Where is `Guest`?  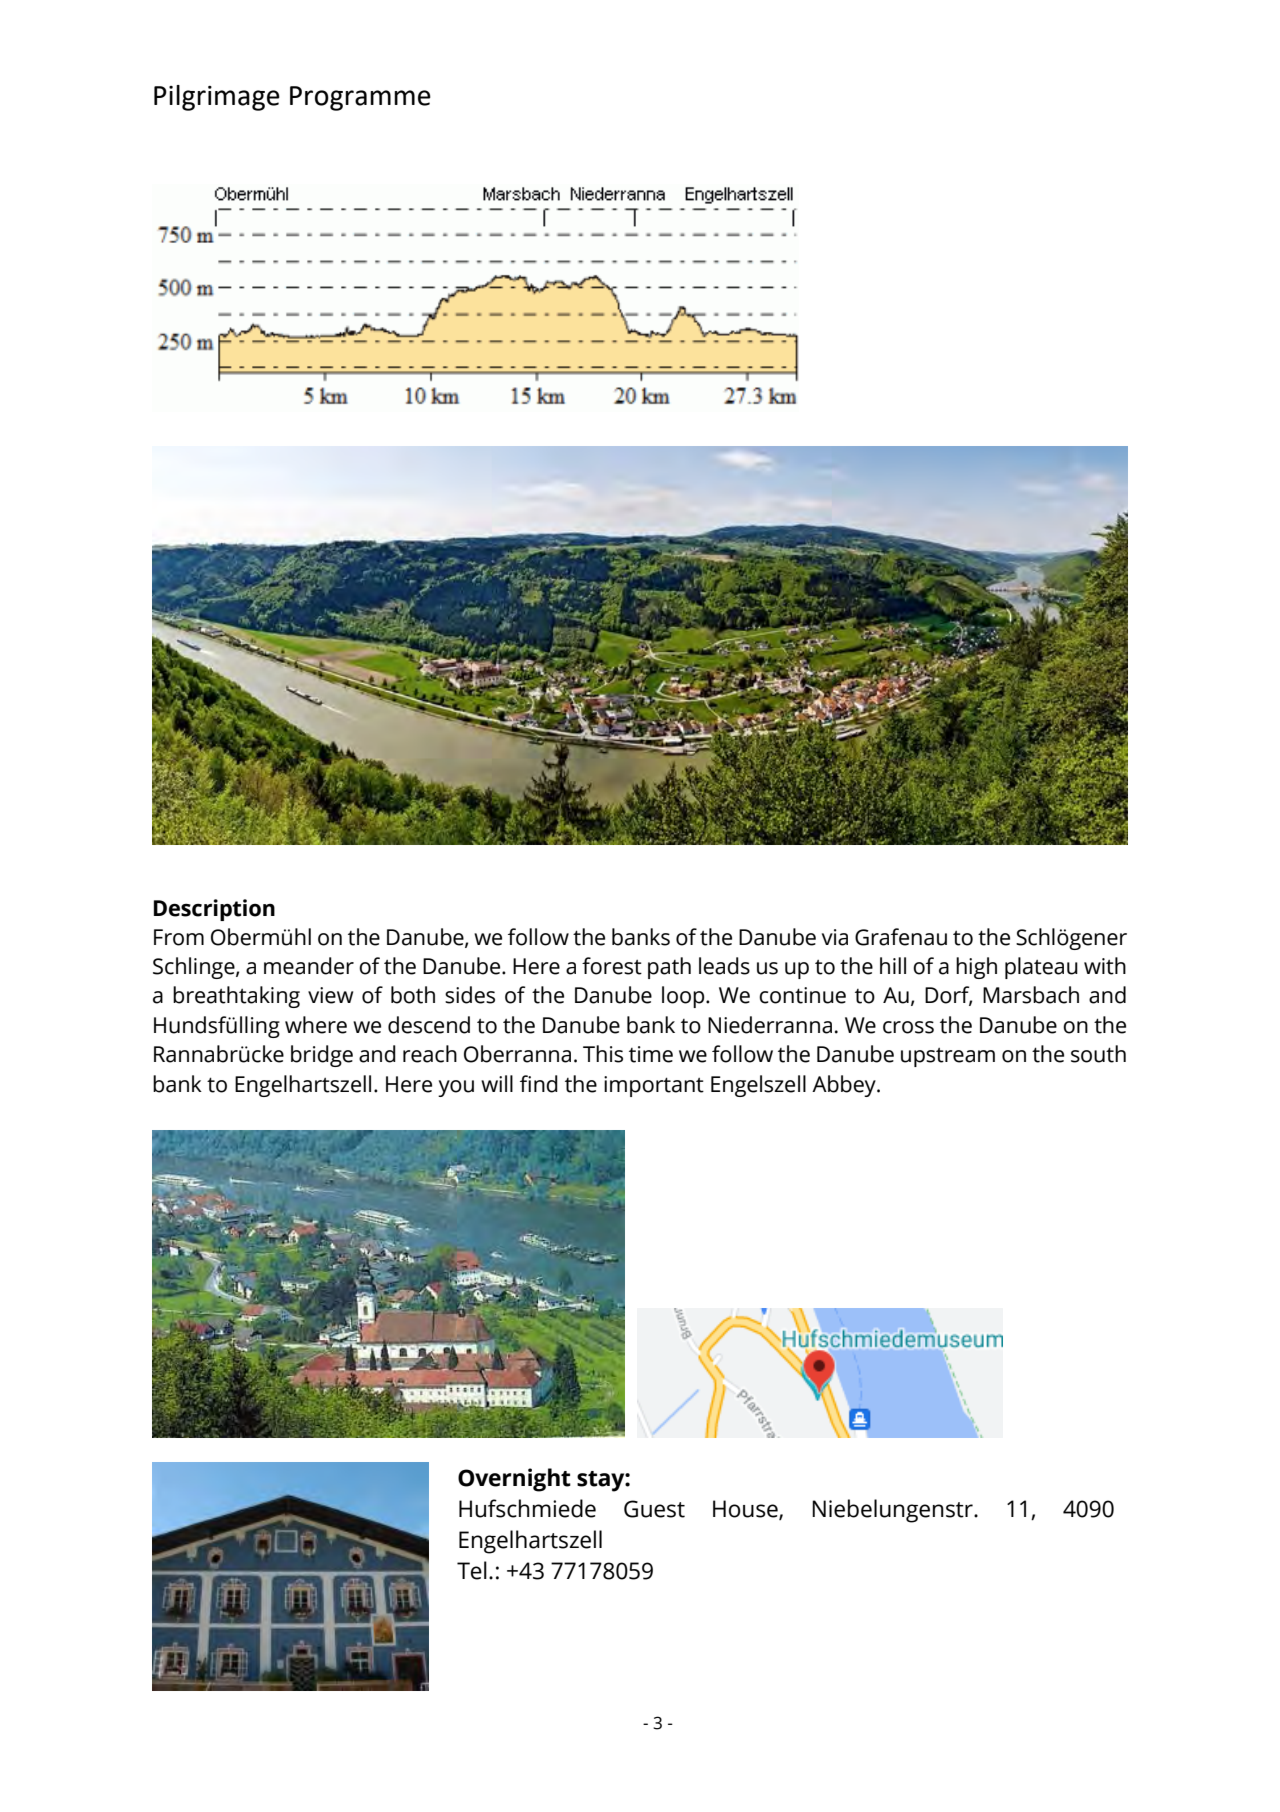
Guest is located at coordinates (654, 1509).
